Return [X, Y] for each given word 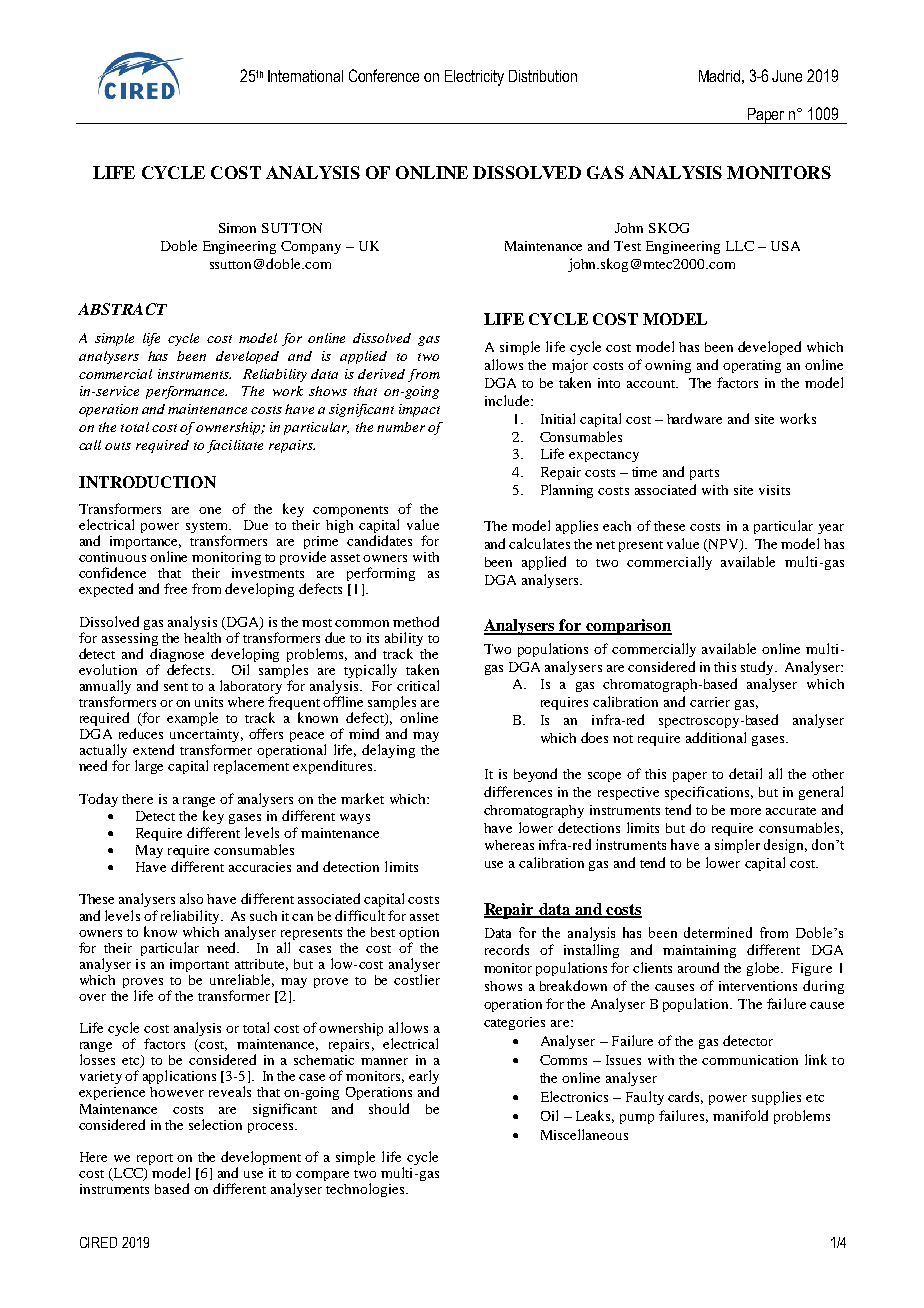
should [389, 1108]
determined [718, 932]
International [305, 76]
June [787, 76]
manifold [740, 1115]
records [507, 949]
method [416, 621]
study [758, 668]
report [155, 1159]
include [508, 400]
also [191, 898]
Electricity [474, 78]
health [202, 637]
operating [752, 366]
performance [186, 392]
